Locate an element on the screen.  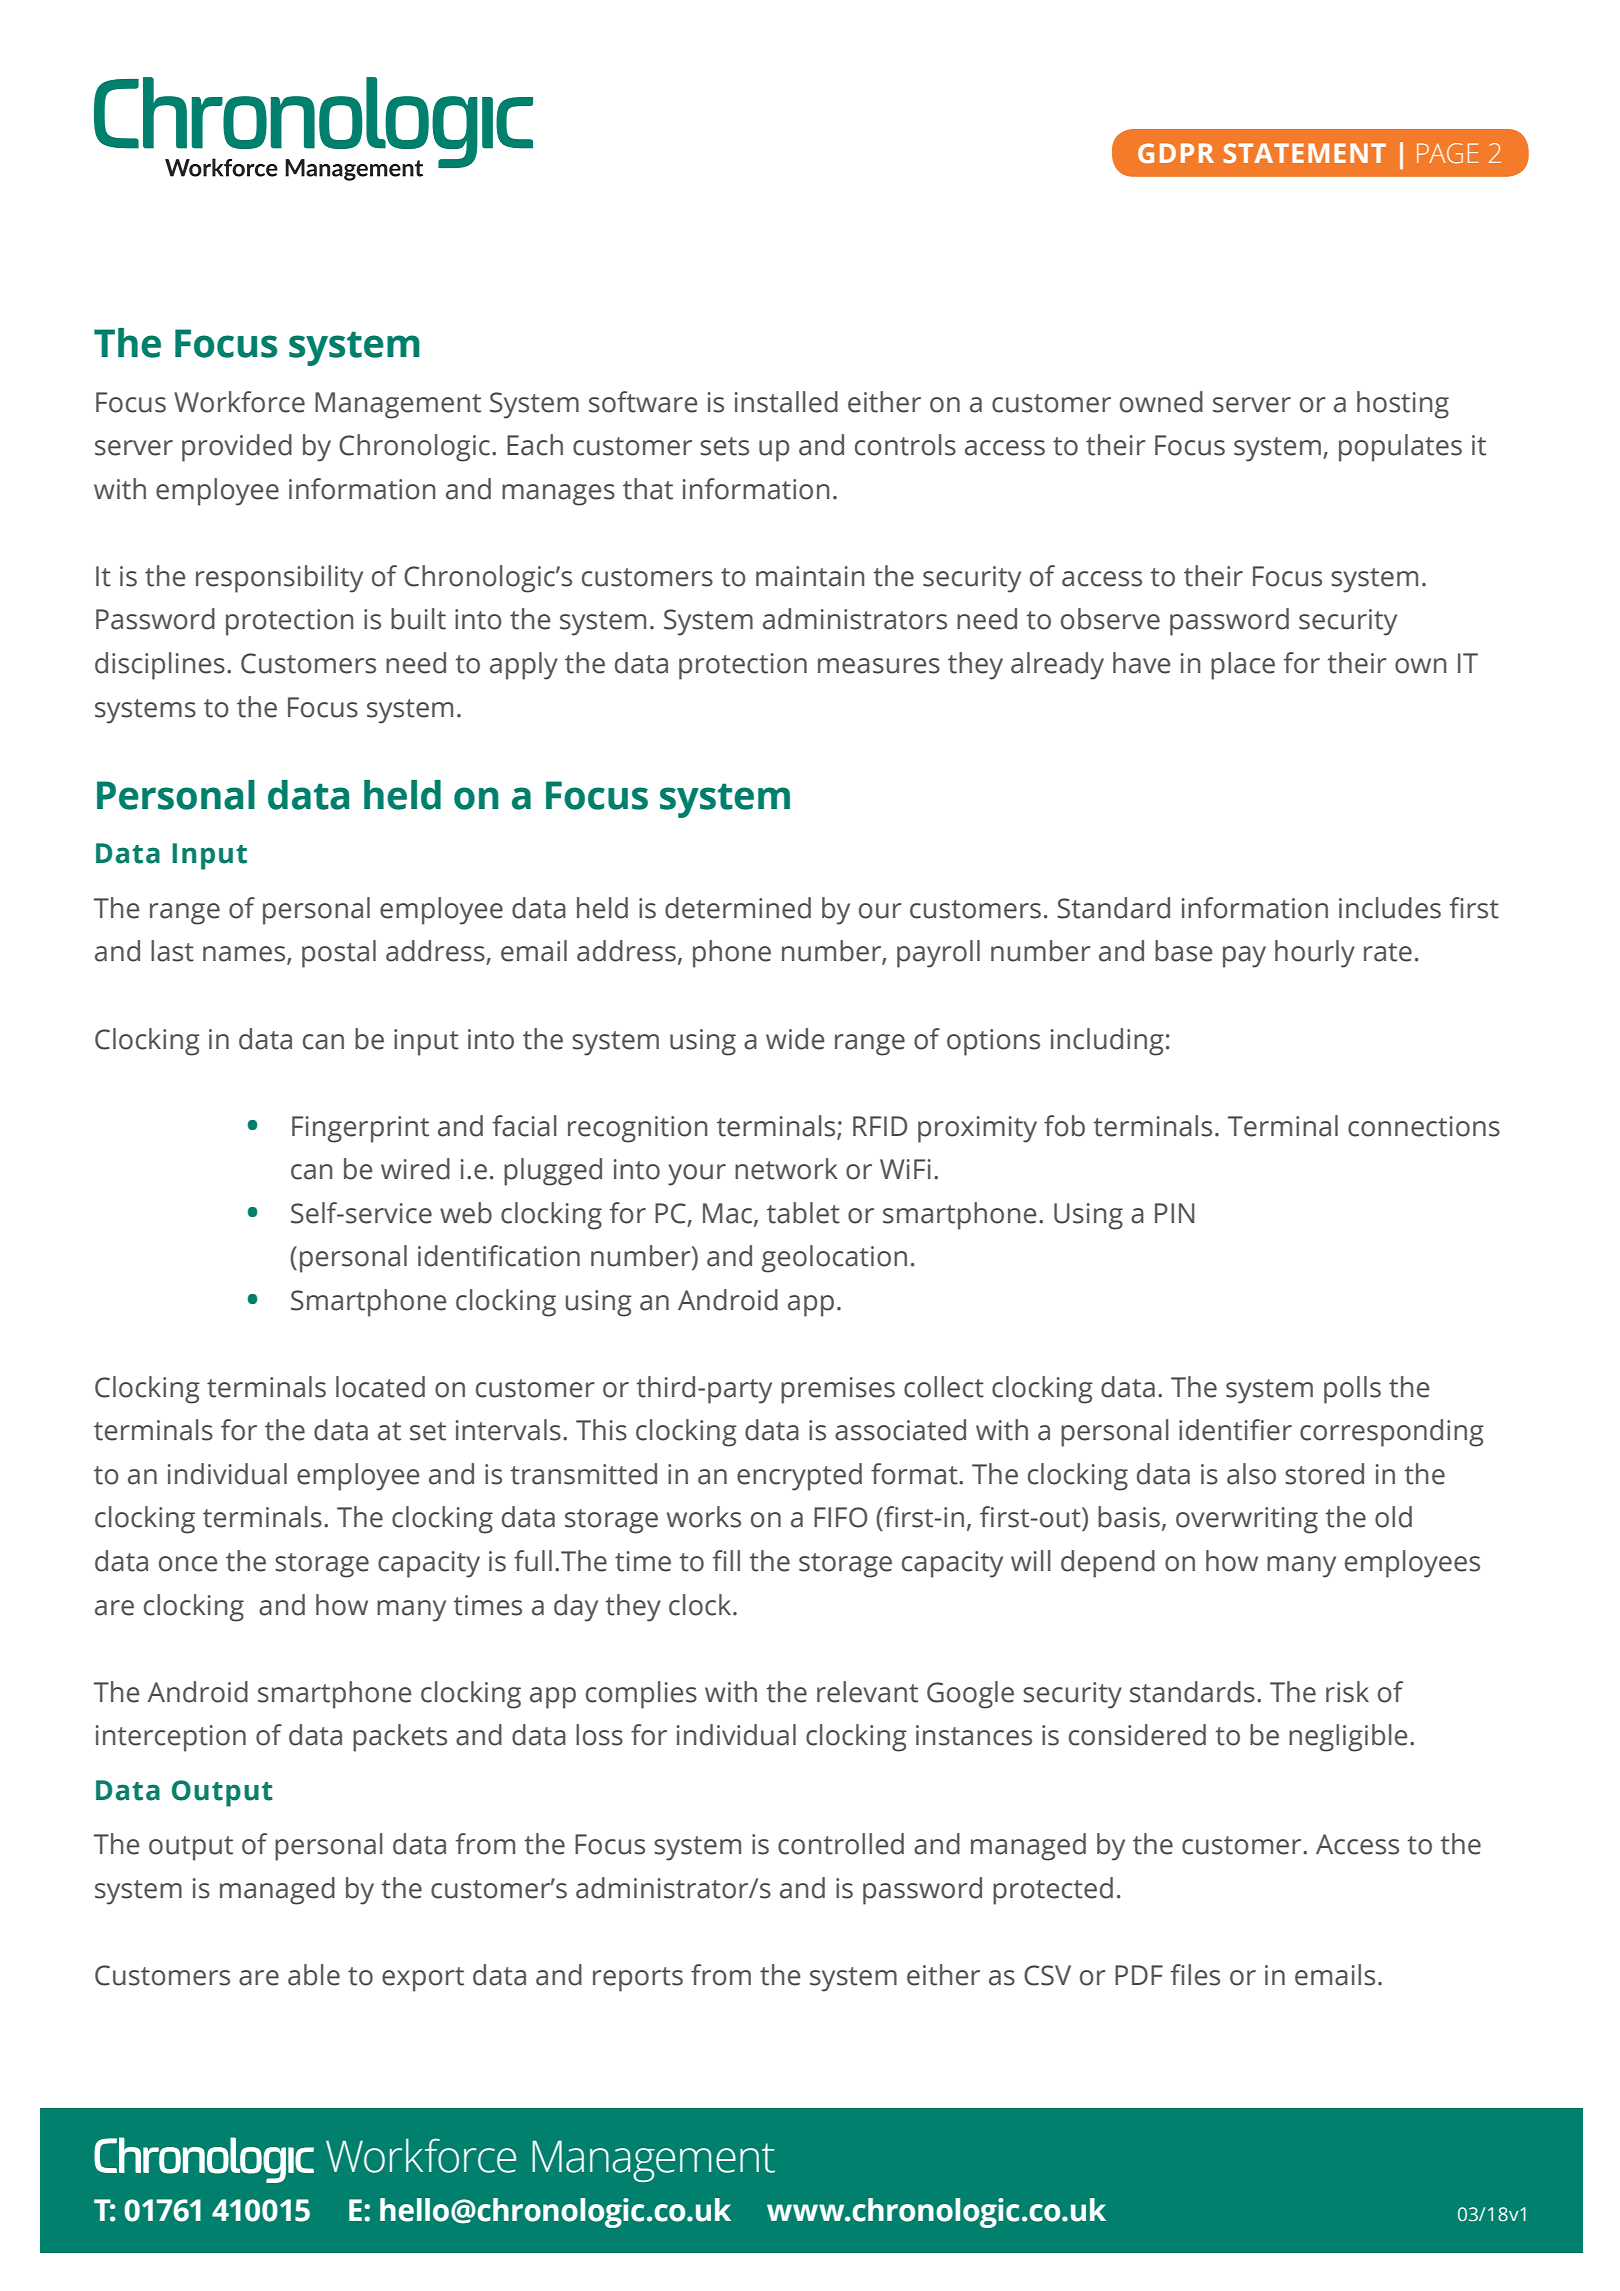
provided is located at coordinates (237, 448).
